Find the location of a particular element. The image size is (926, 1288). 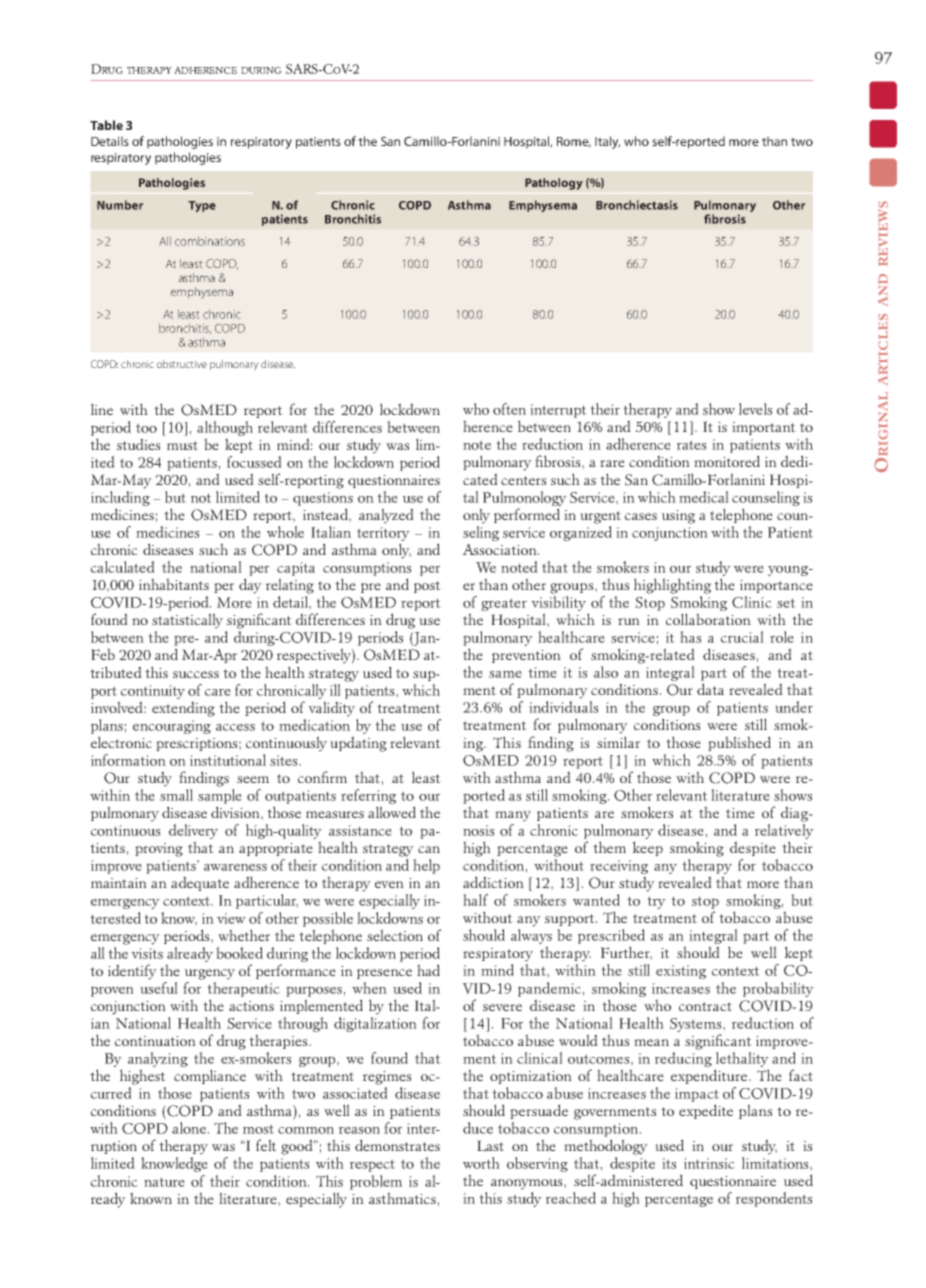

help is located at coordinates (426, 866).
